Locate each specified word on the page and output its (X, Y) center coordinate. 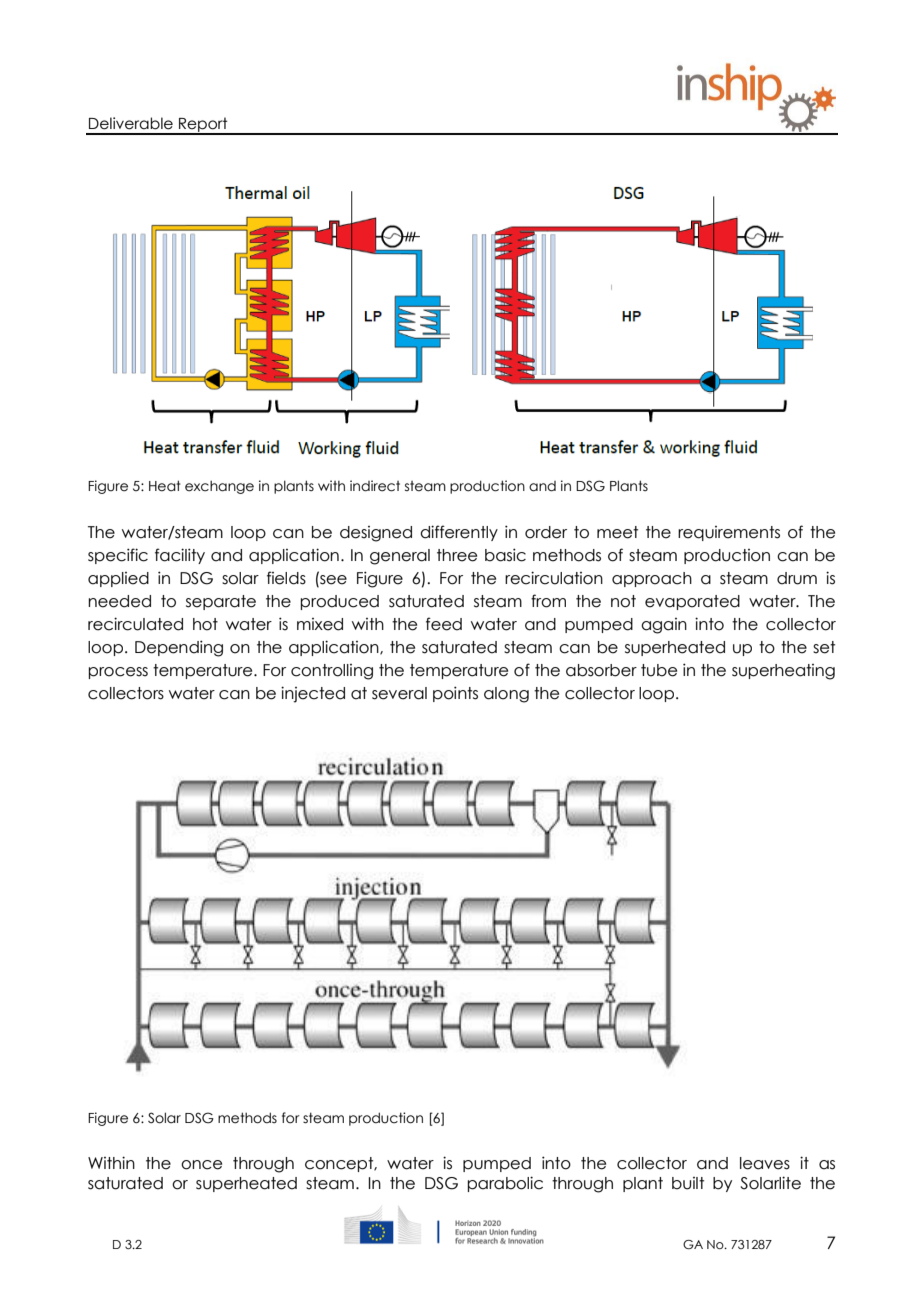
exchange (219, 487)
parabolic (505, 1184)
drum (797, 578)
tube (659, 670)
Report (203, 125)
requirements (729, 533)
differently (459, 533)
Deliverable (131, 123)
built (688, 1183)
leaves (765, 1163)
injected (313, 694)
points (455, 694)
